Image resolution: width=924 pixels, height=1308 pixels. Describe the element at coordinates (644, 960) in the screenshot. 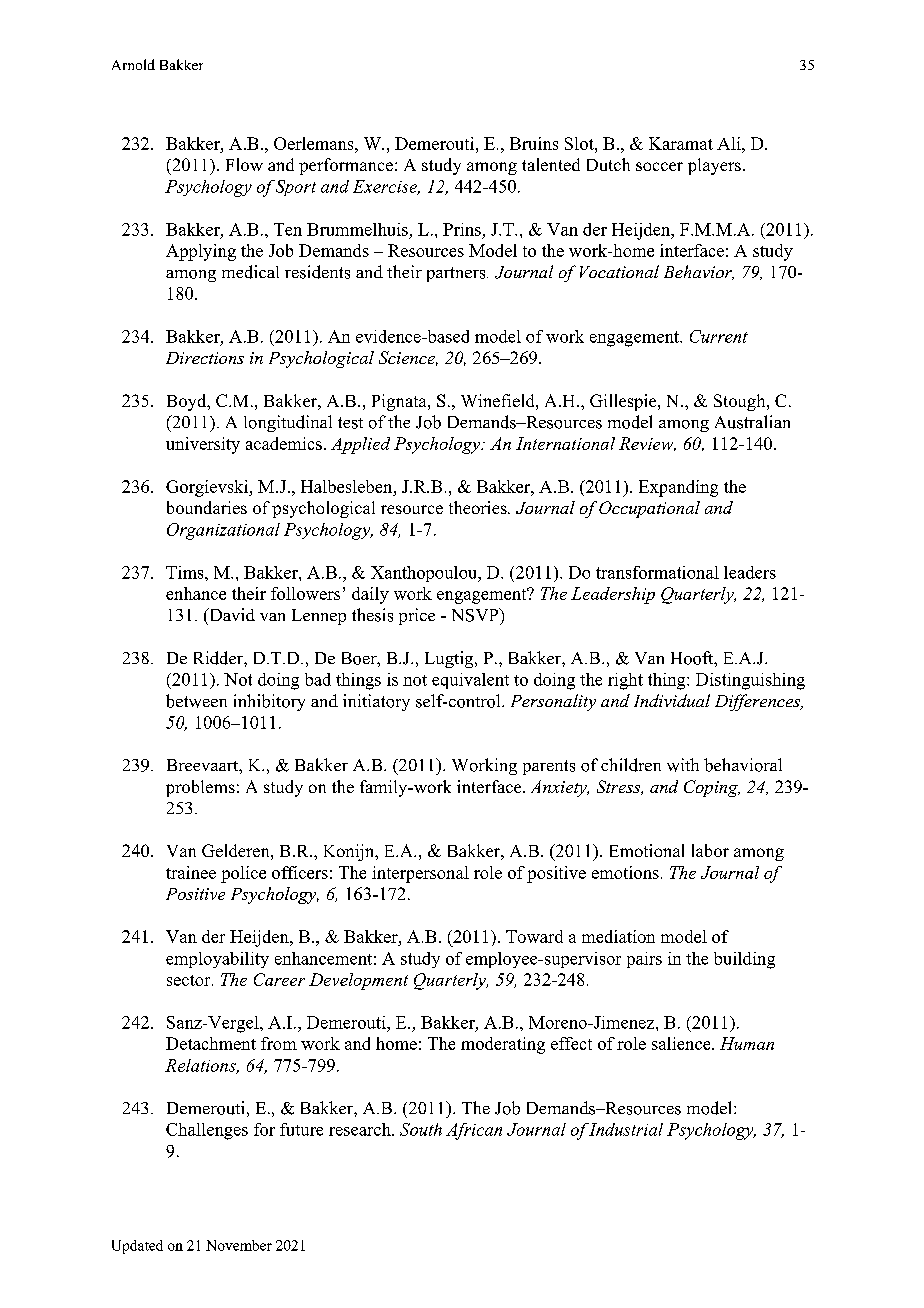

I see `pairs` at that location.
